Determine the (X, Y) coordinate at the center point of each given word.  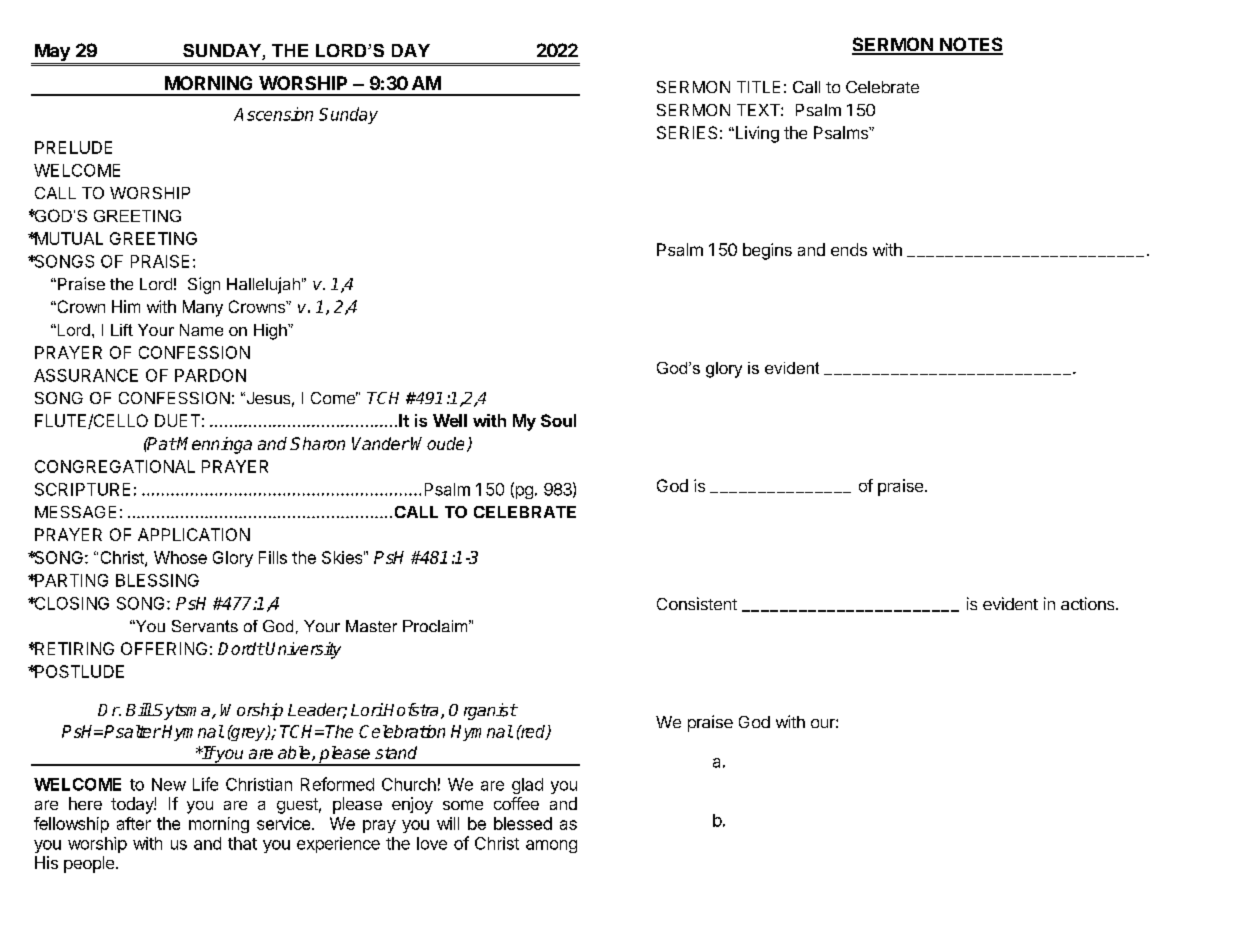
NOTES (970, 45)
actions (1089, 603)
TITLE (758, 87)
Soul (558, 420)
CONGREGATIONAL (115, 466)
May (52, 54)
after (134, 823)
